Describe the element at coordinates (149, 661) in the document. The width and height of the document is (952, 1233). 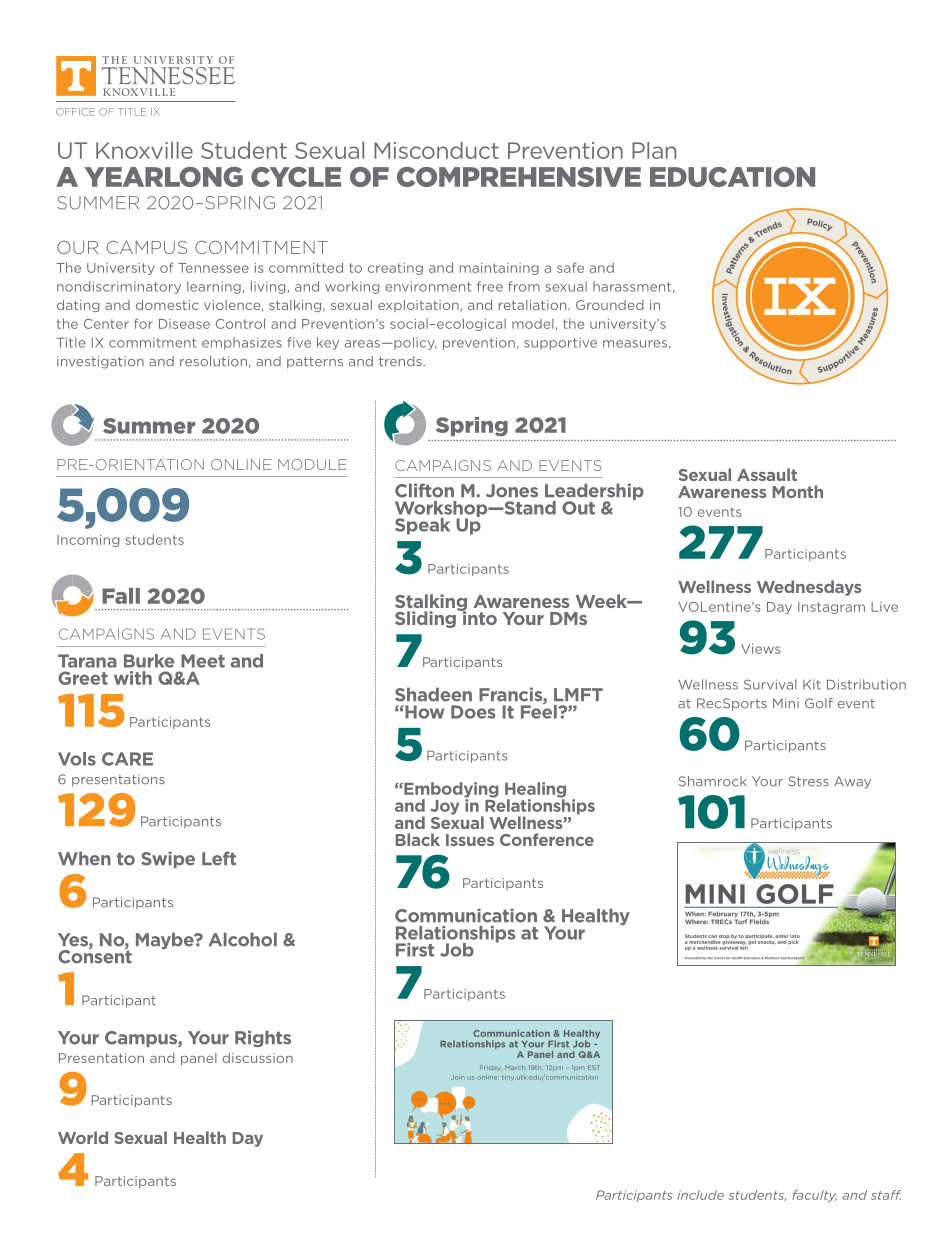
I see `Burke` at that location.
